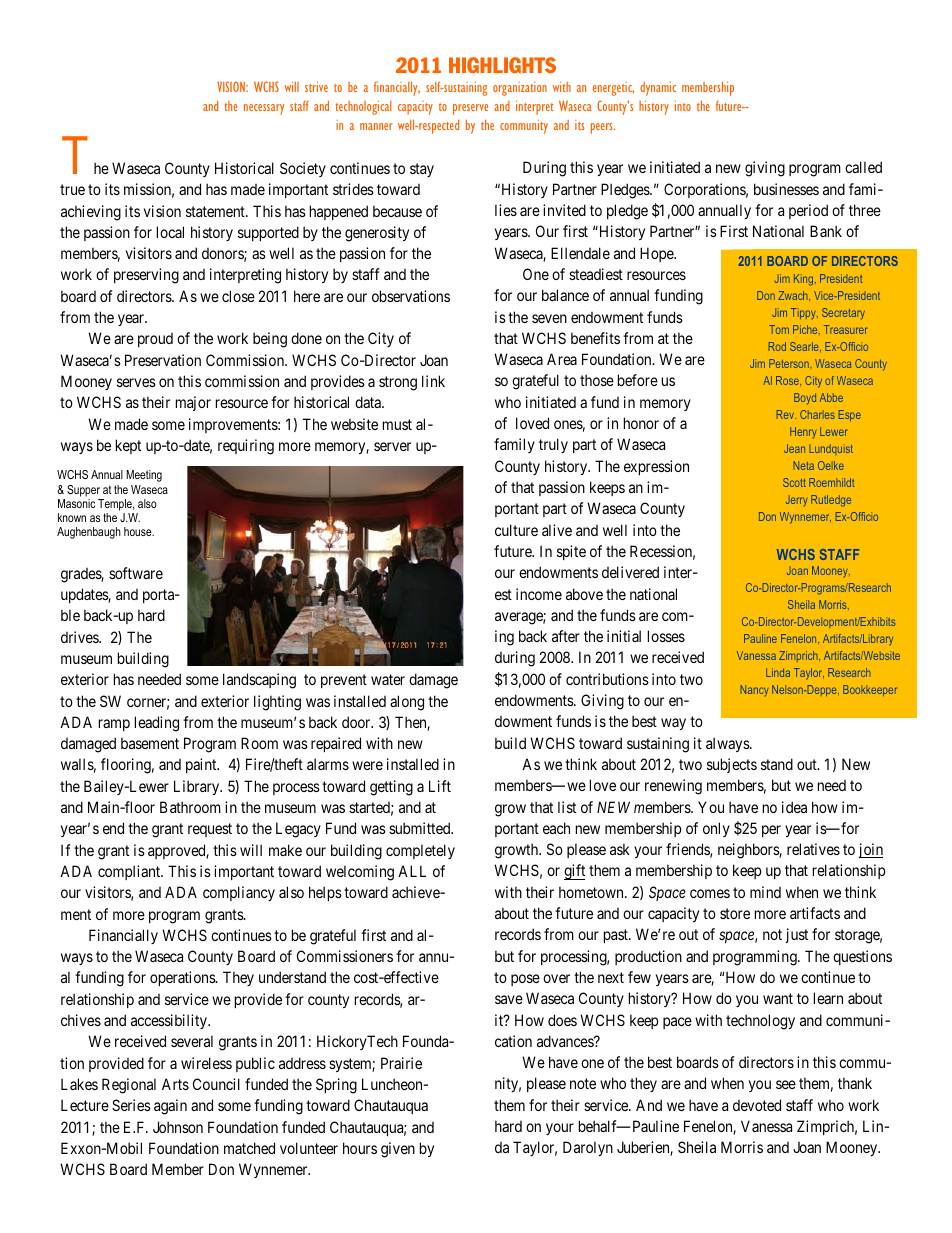 The image size is (952, 1233). Describe the element at coordinates (264, 109) in the image. I see `necessary` at that location.
